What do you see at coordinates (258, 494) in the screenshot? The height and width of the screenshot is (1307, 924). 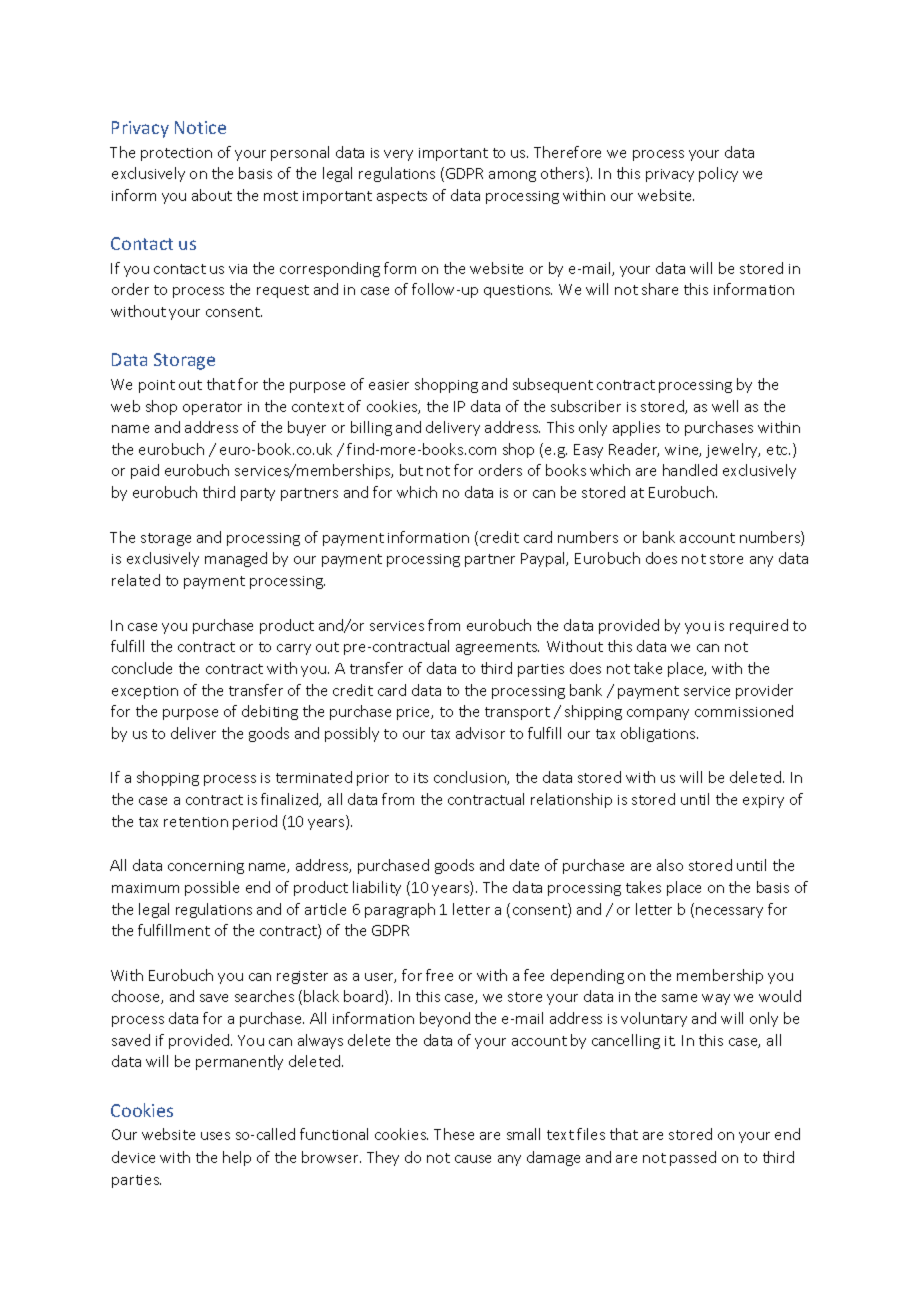 I see `party` at bounding box center [258, 494].
